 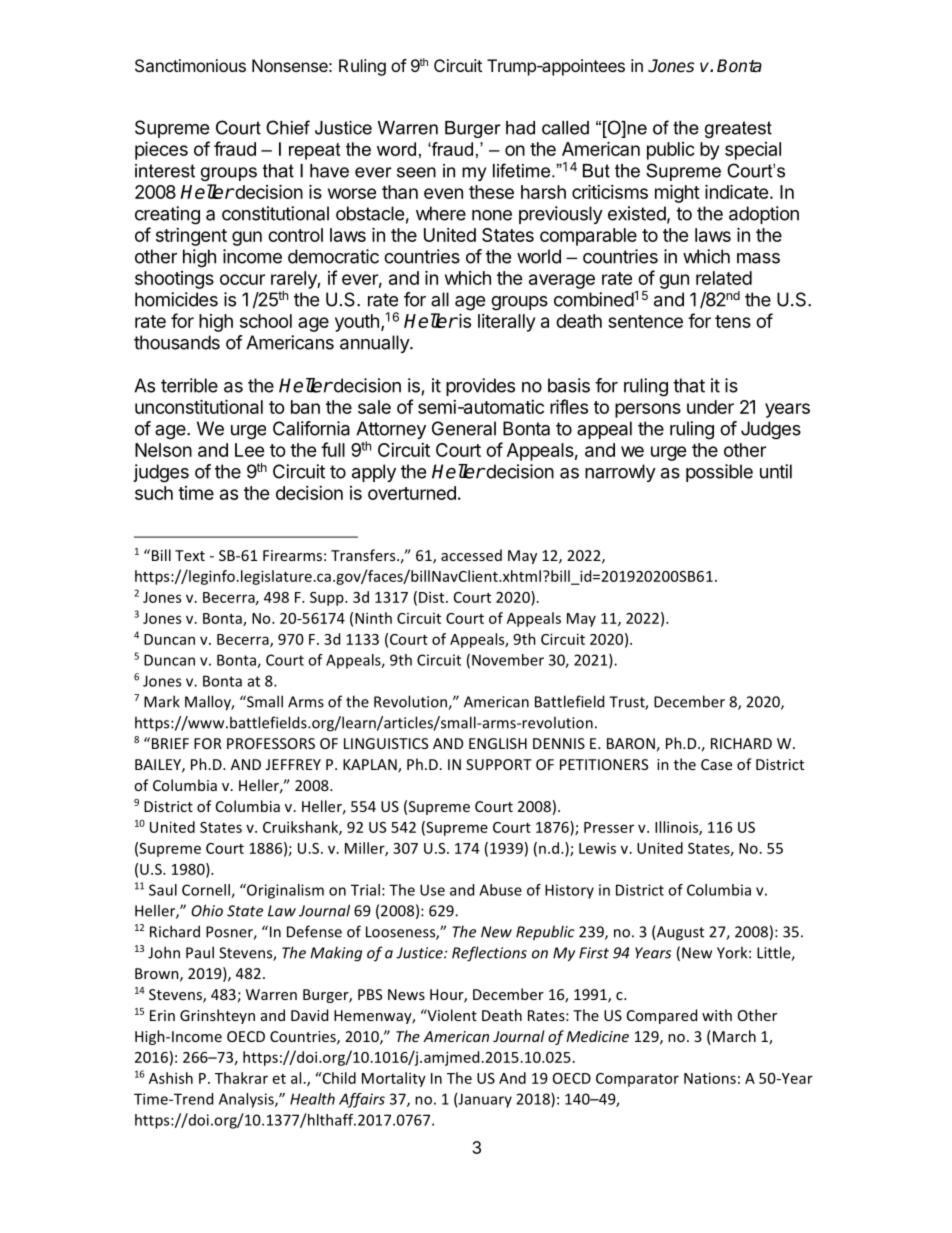 I want to click on PROFESSORS, so click(x=271, y=743).
